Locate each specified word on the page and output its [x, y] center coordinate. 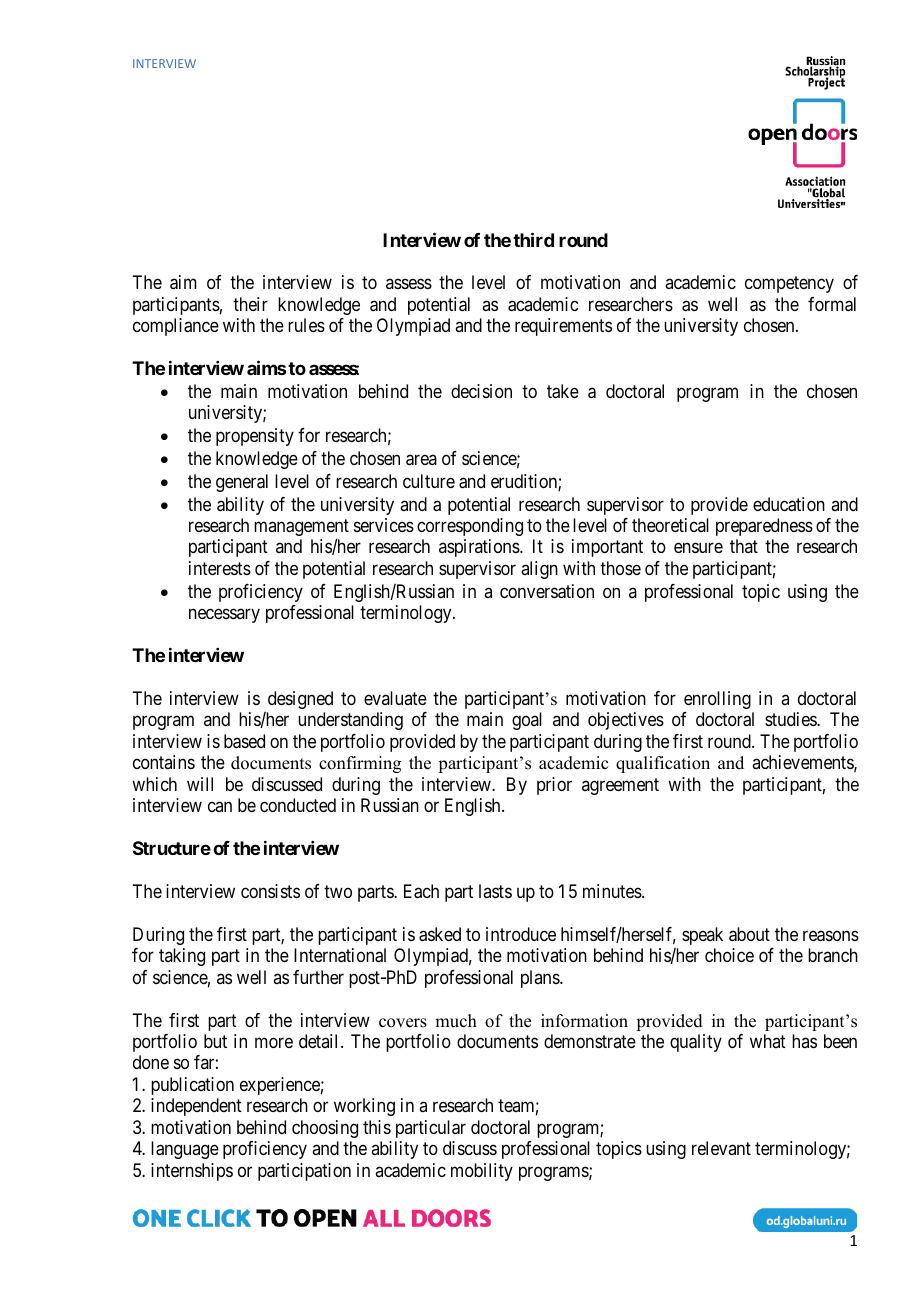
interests [220, 568]
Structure [172, 848]
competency [789, 285]
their [250, 304]
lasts [495, 891]
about [749, 934]
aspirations [480, 548]
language [185, 1150]
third [533, 239]
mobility [482, 1172]
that [744, 546]
